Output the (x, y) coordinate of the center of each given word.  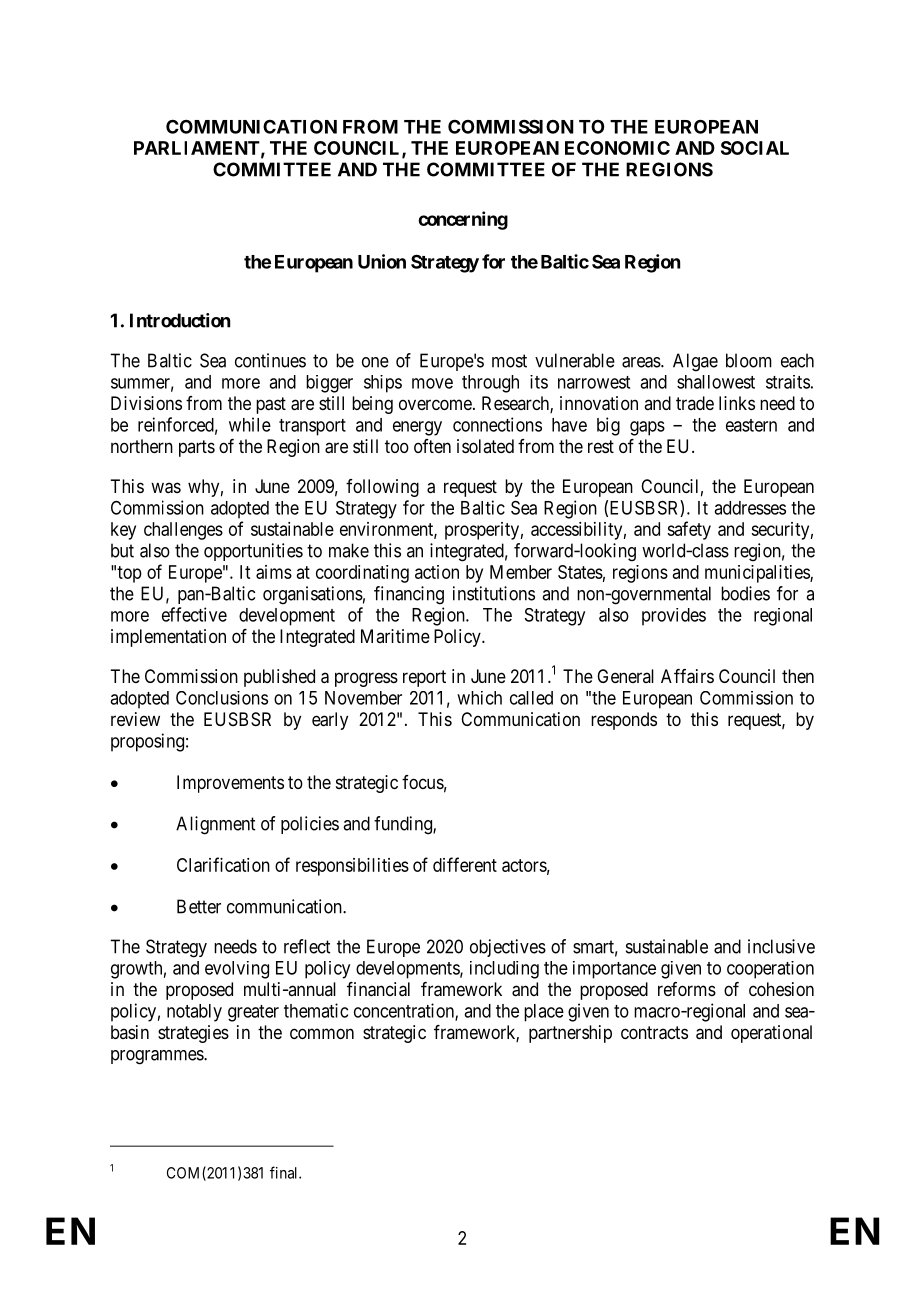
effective (194, 614)
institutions (494, 593)
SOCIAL (755, 148)
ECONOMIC (617, 148)
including (504, 970)
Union (382, 261)
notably (194, 1013)
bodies (745, 593)
